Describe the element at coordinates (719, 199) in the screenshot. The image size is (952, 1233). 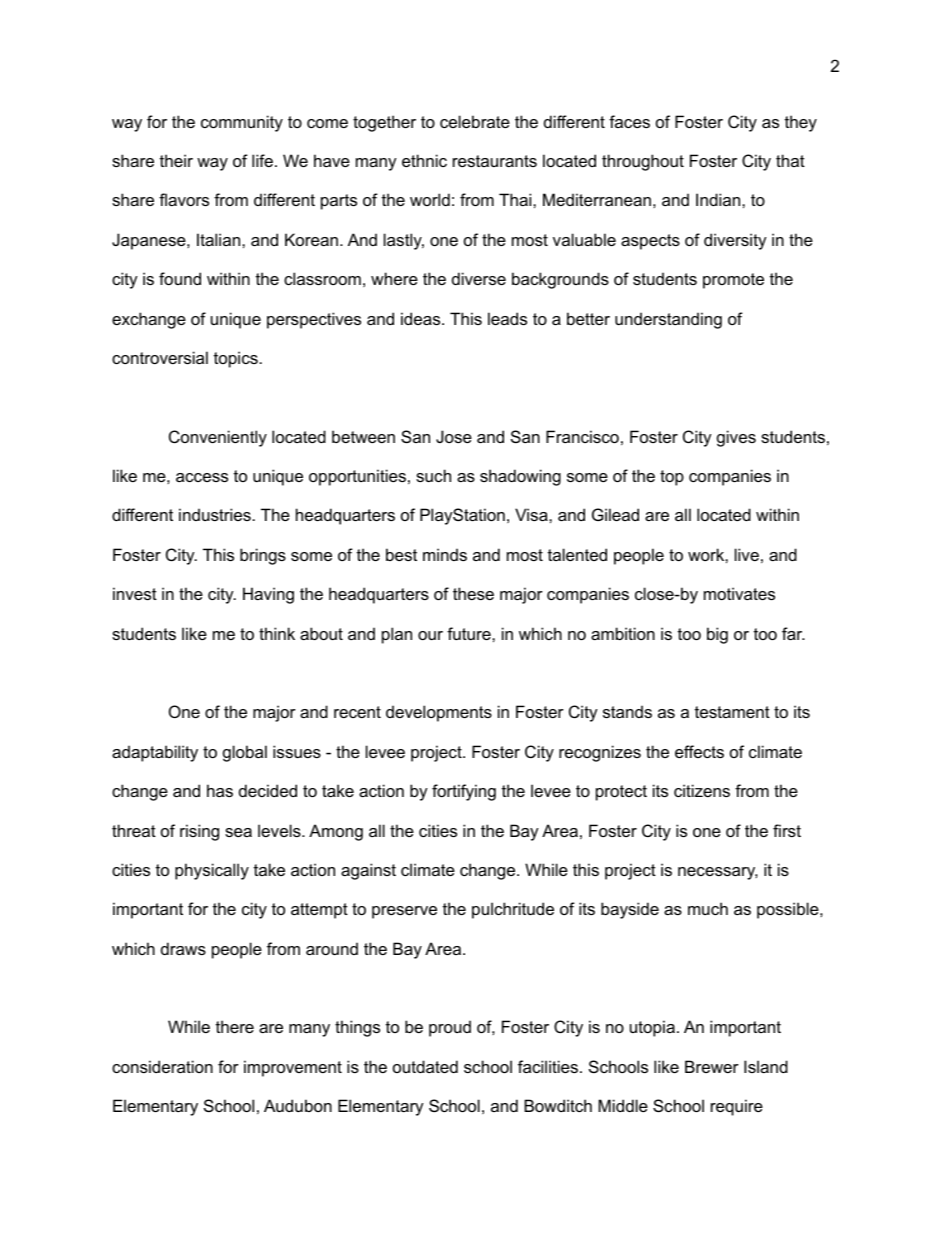
I see `Indian` at that location.
